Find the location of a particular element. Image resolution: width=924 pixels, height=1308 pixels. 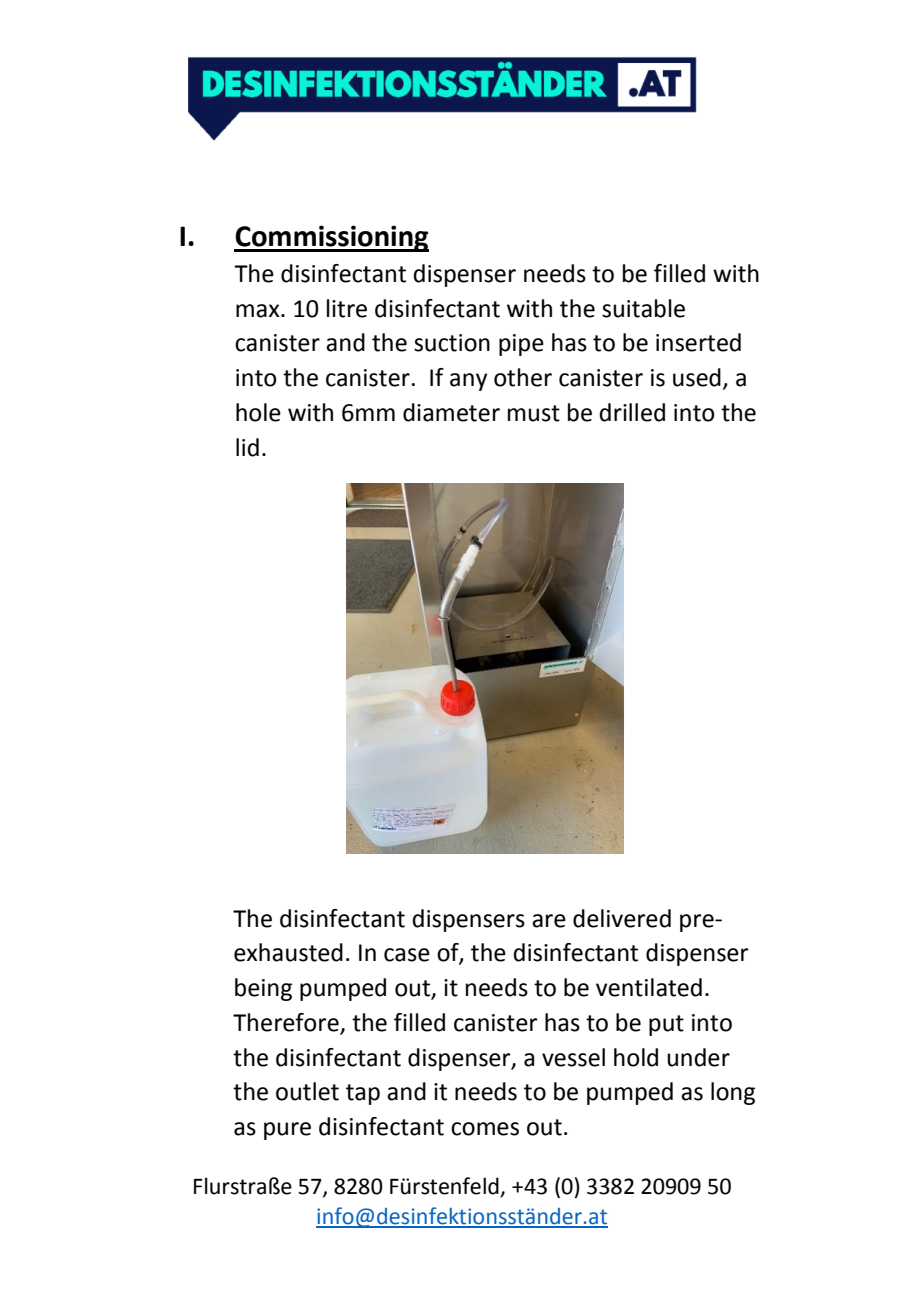

pipe is located at coordinates (521, 345).
